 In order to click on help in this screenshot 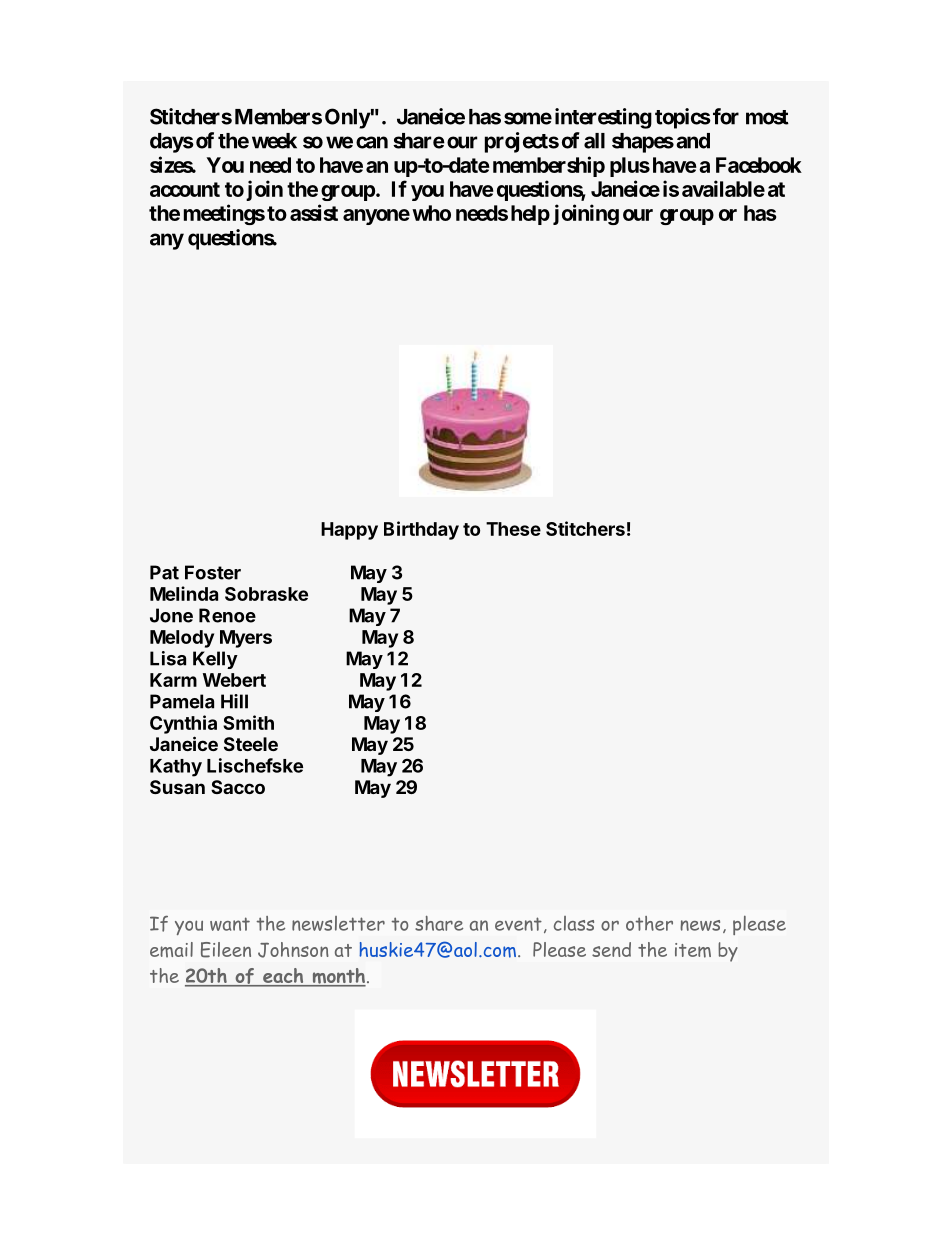, I will do `click(530, 215)`.
